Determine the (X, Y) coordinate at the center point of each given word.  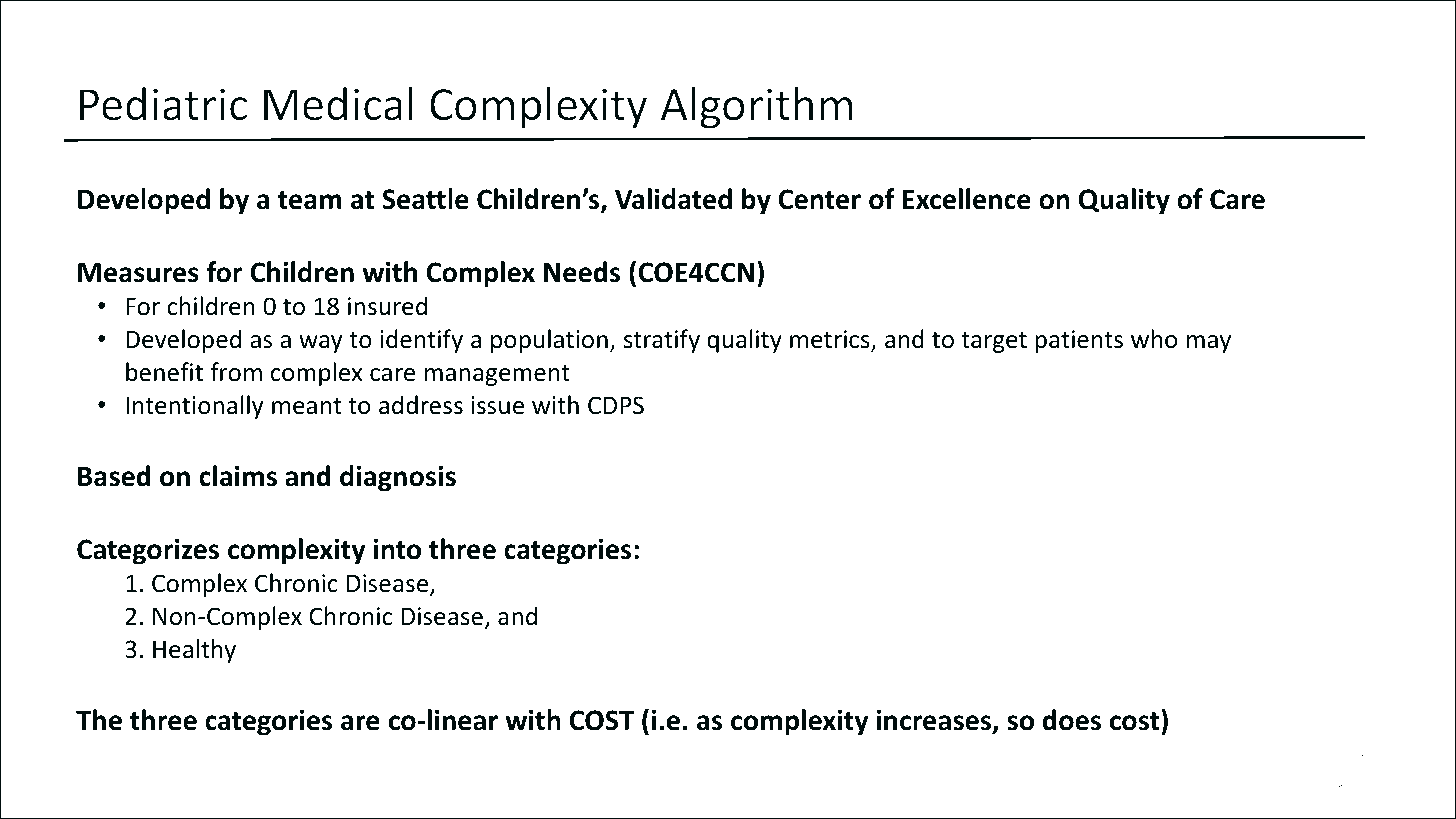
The (99, 720)
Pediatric (163, 104)
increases (935, 721)
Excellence (967, 199)
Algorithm (757, 108)
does (1072, 720)
